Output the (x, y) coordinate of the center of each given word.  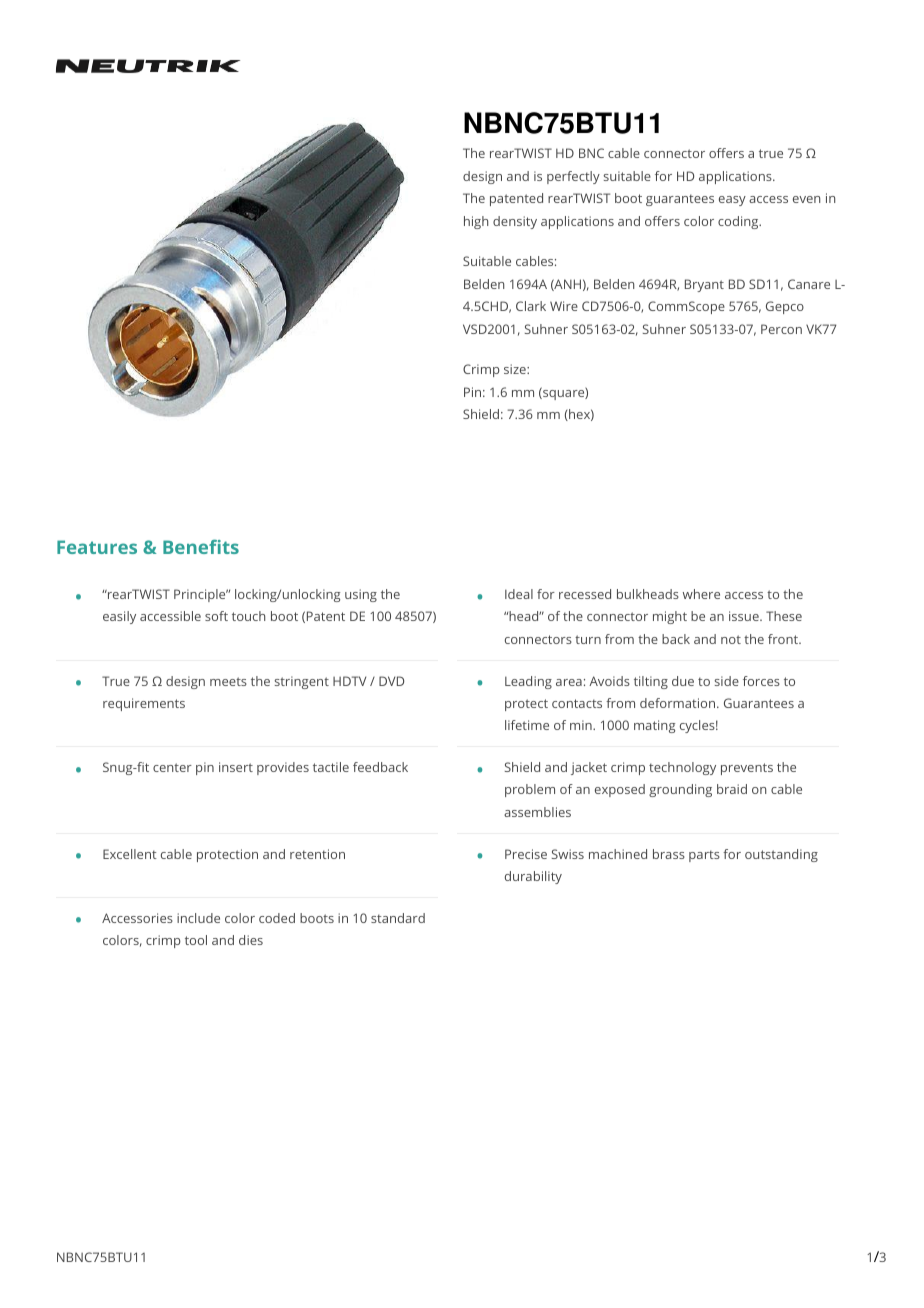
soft (216, 616)
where (701, 594)
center (172, 767)
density (515, 222)
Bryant (704, 285)
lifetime (527, 725)
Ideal (519, 594)
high (476, 222)
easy (732, 201)
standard (398, 918)
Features (97, 547)
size (516, 369)
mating (654, 726)
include (198, 918)
